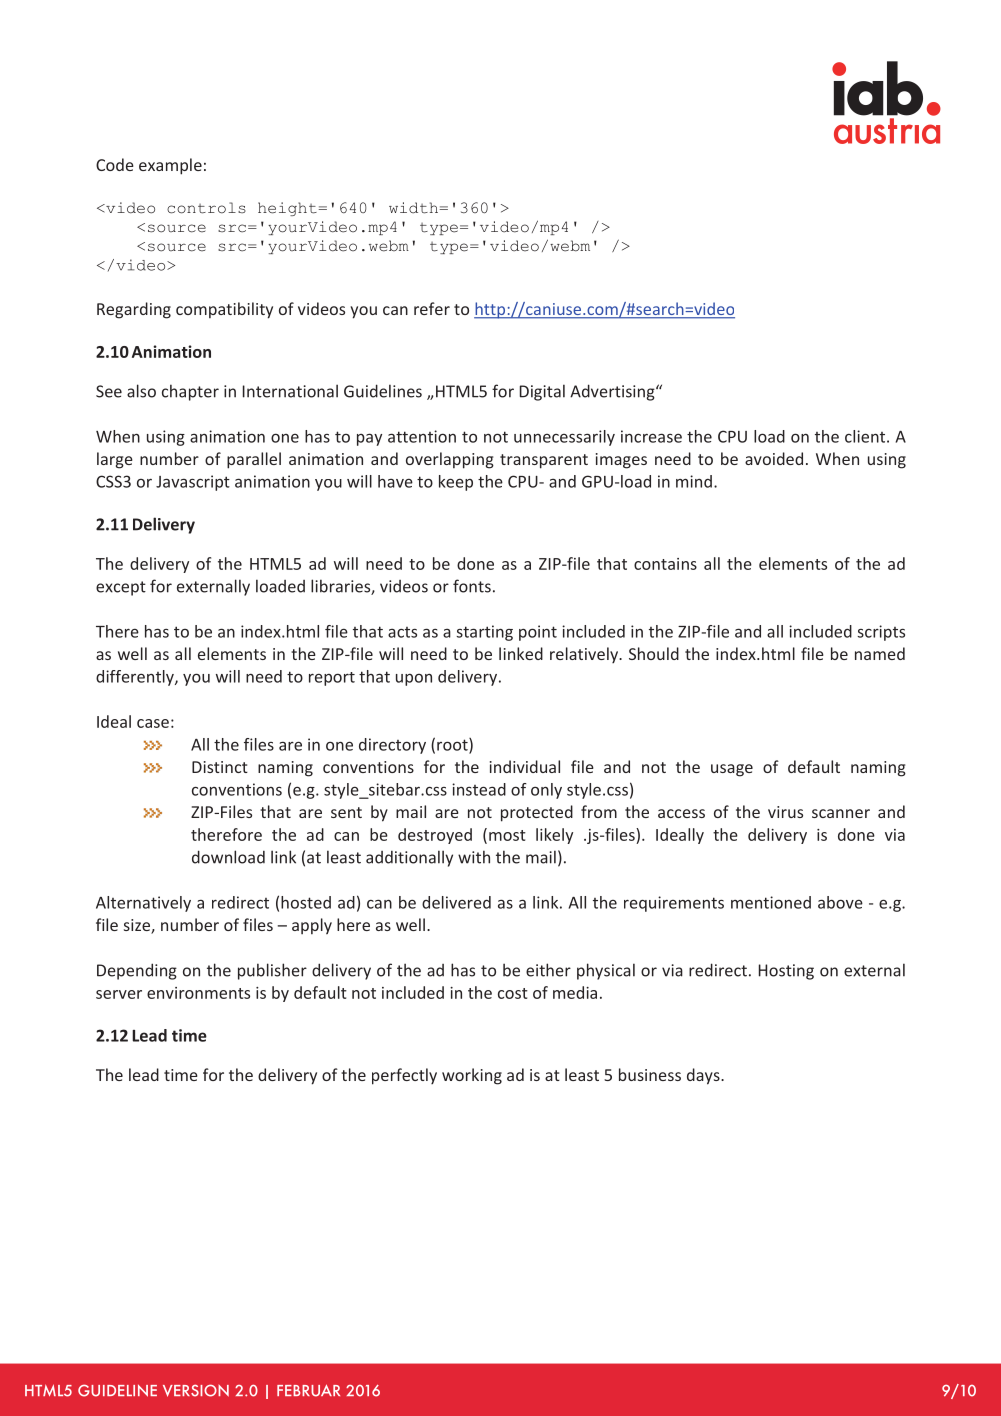 The height and width of the screenshot is (1416, 1001). I want to click on Digital, so click(542, 392).
